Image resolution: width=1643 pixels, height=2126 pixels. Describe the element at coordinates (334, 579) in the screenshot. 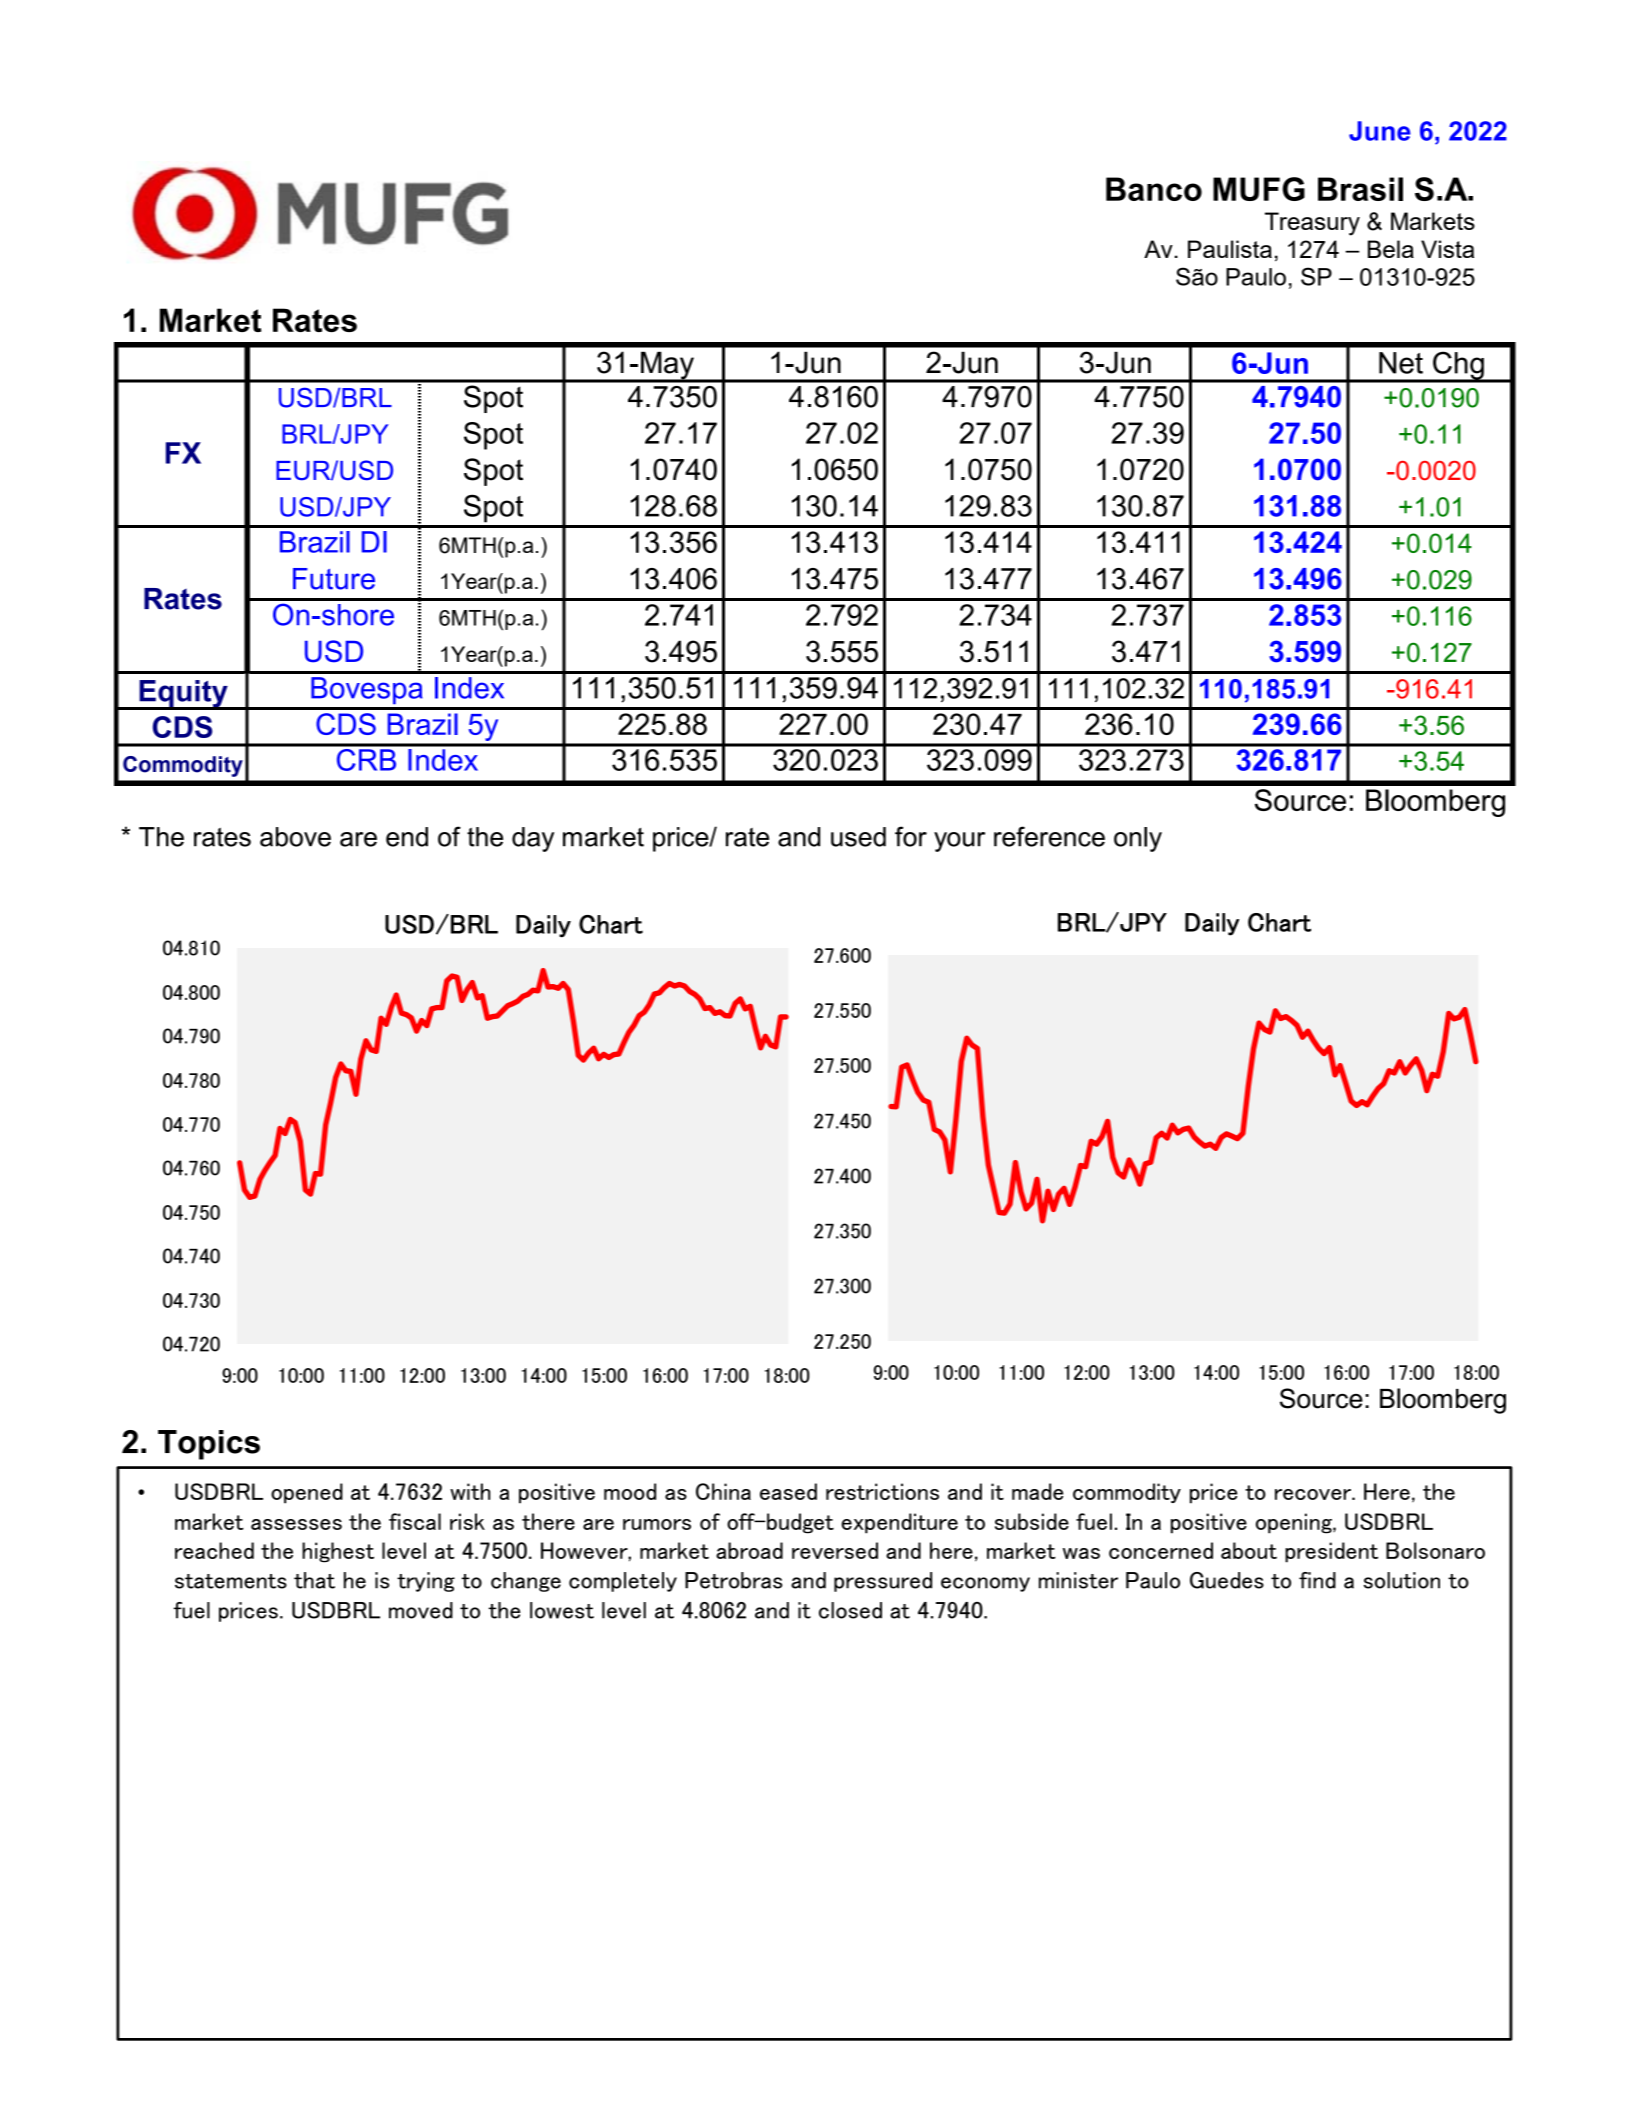

I see `Future` at that location.
